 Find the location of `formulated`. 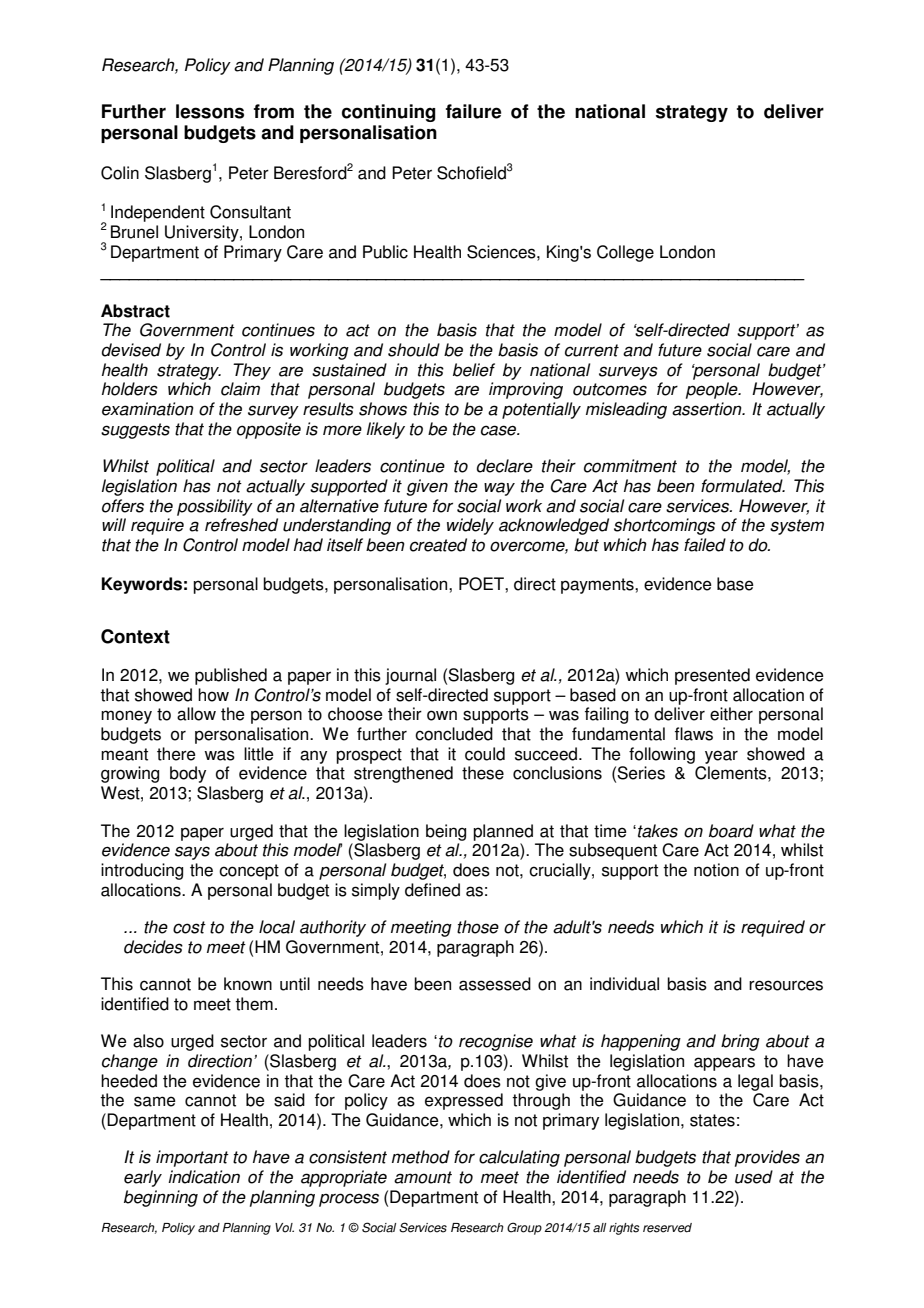

formulated is located at coordinates (743, 486).
